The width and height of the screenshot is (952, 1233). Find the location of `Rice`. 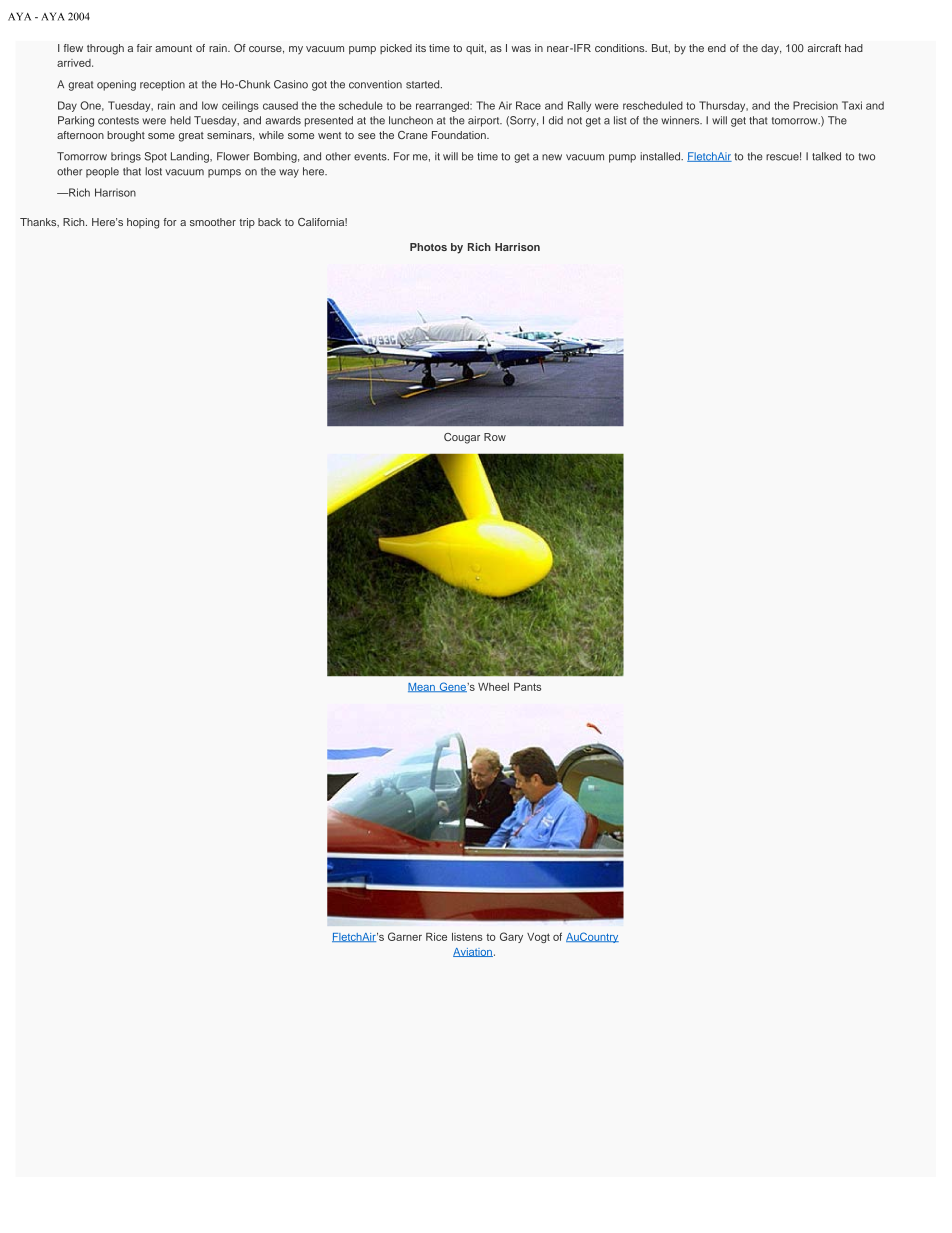

Rice is located at coordinates (436, 937).
